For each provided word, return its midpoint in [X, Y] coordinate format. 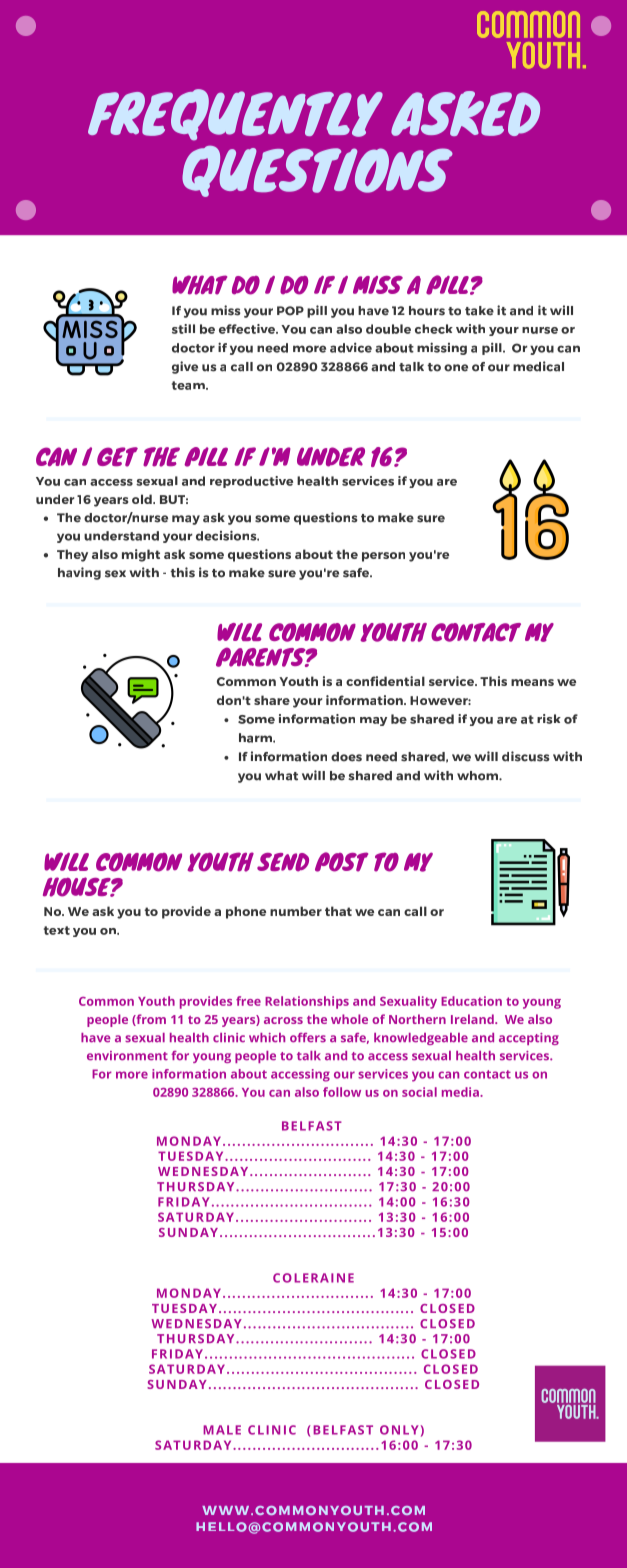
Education [471, 1001]
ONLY [399, 1430]
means [532, 682]
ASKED [465, 113]
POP [290, 311]
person [383, 557]
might [141, 555]
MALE [222, 1430]
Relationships [307, 1002]
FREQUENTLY [235, 115]
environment [127, 1056]
